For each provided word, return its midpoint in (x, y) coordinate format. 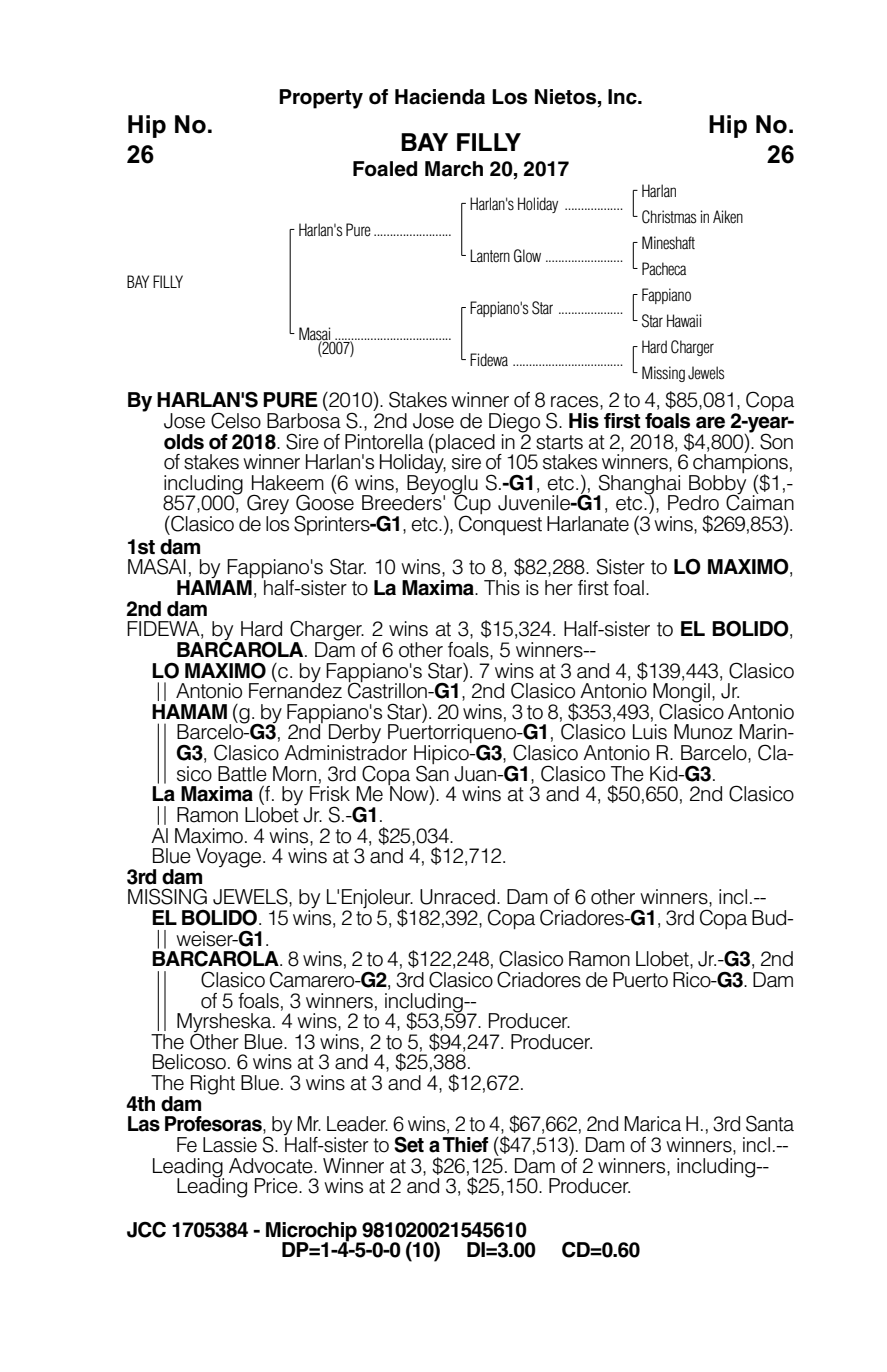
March (454, 169)
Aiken (728, 217)
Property (321, 99)
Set (409, 1144)
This (502, 588)
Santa (770, 1123)
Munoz (703, 732)
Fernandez (295, 690)
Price (277, 1186)
